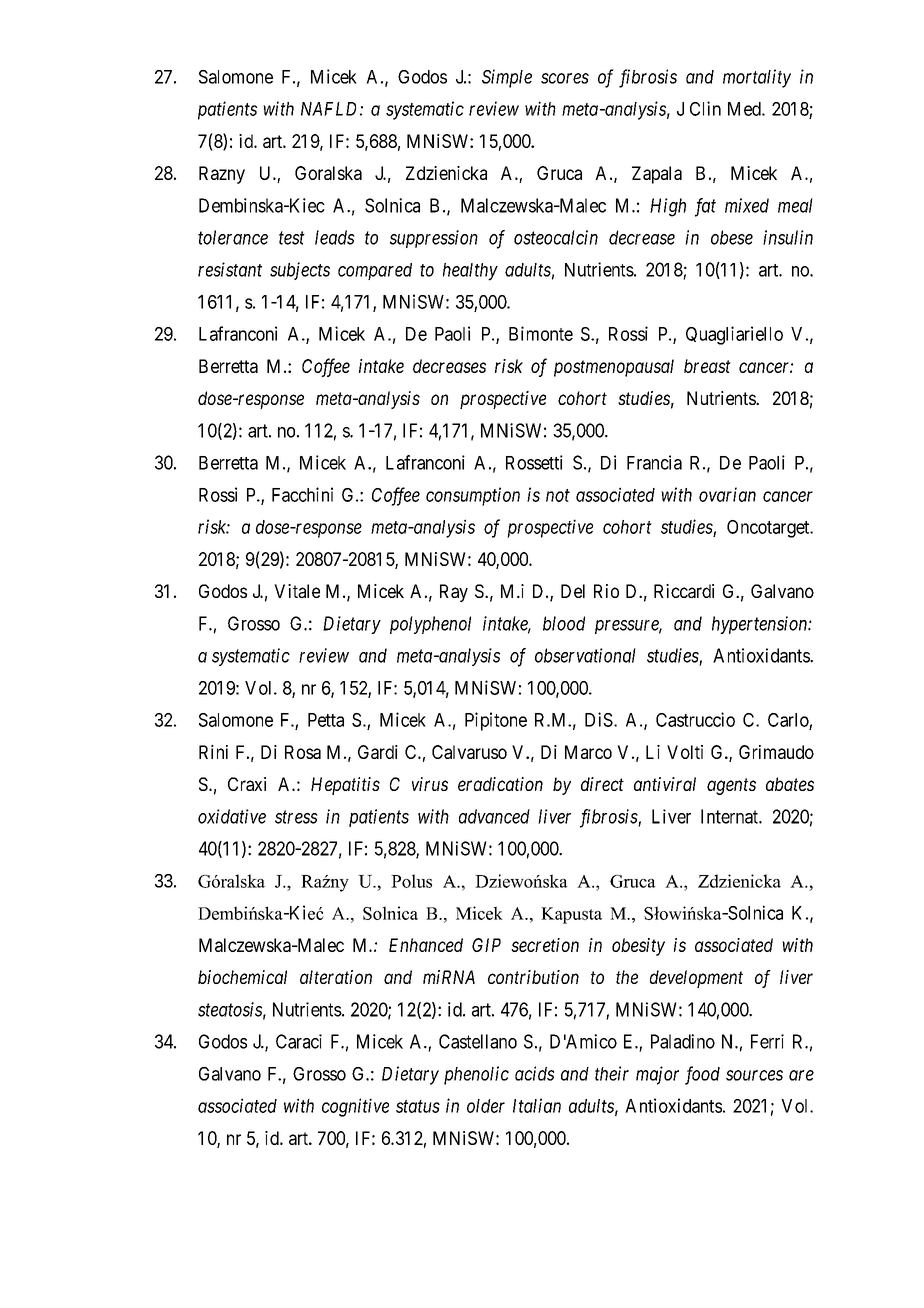 Image resolution: width=924 pixels, height=1308 pixels. What do you see at coordinates (500, 784) in the screenshot?
I see `eradication` at bounding box center [500, 784].
